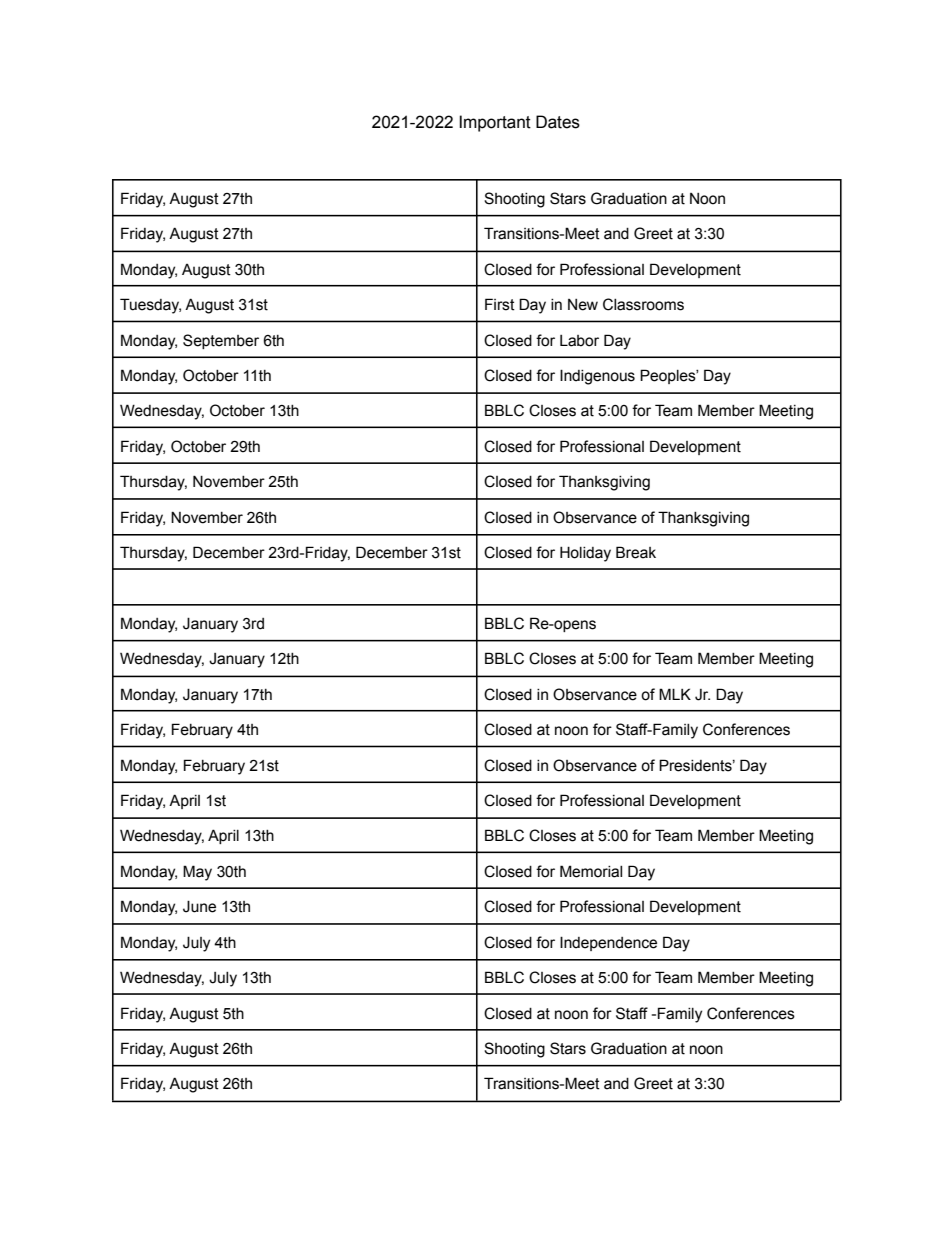 Image resolution: width=952 pixels, height=1233 pixels. I want to click on MLK, so click(675, 694).
